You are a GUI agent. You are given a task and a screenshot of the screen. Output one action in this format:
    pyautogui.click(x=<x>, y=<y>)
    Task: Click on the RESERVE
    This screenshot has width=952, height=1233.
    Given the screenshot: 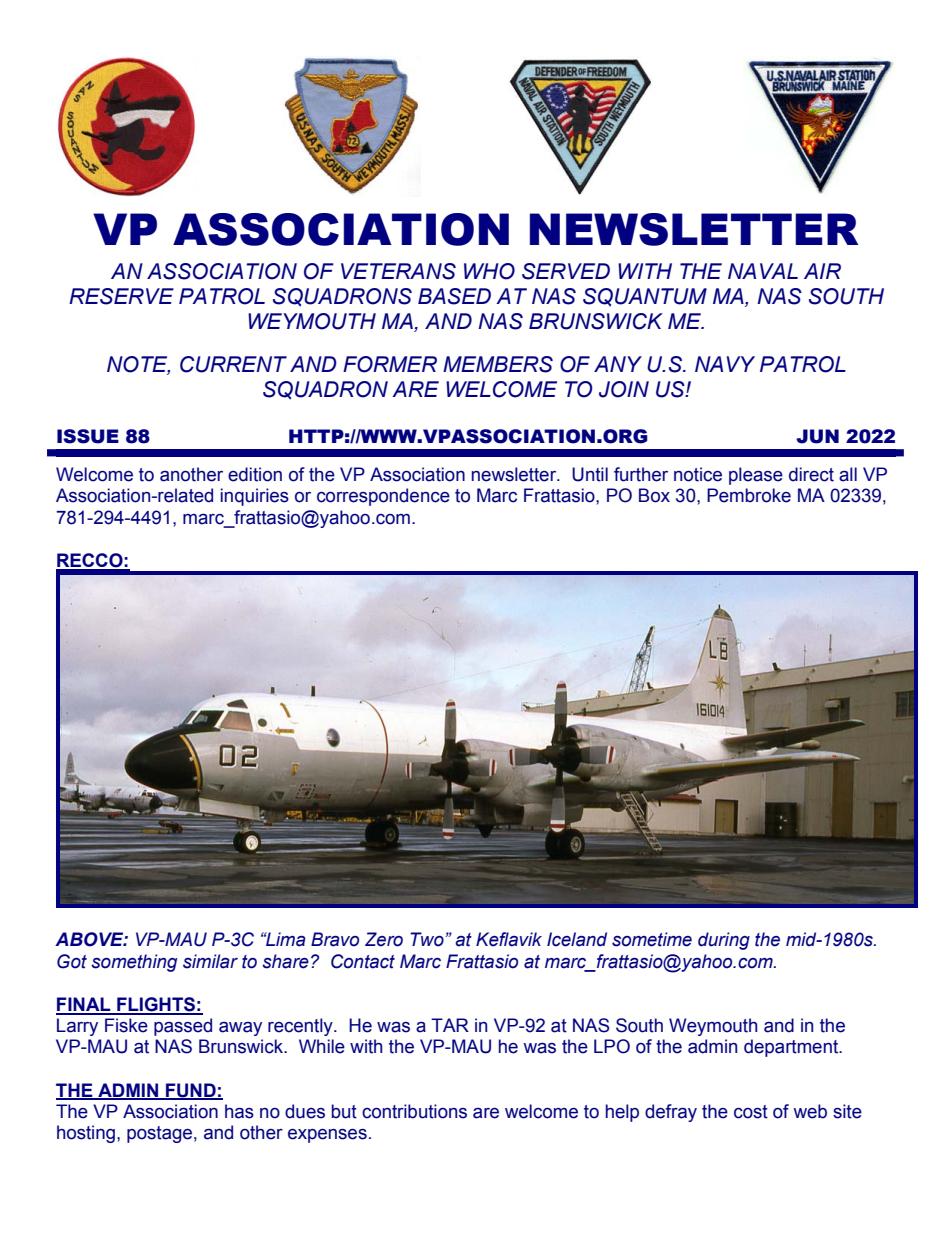 What is the action you would take?
    pyautogui.click(x=121, y=296)
